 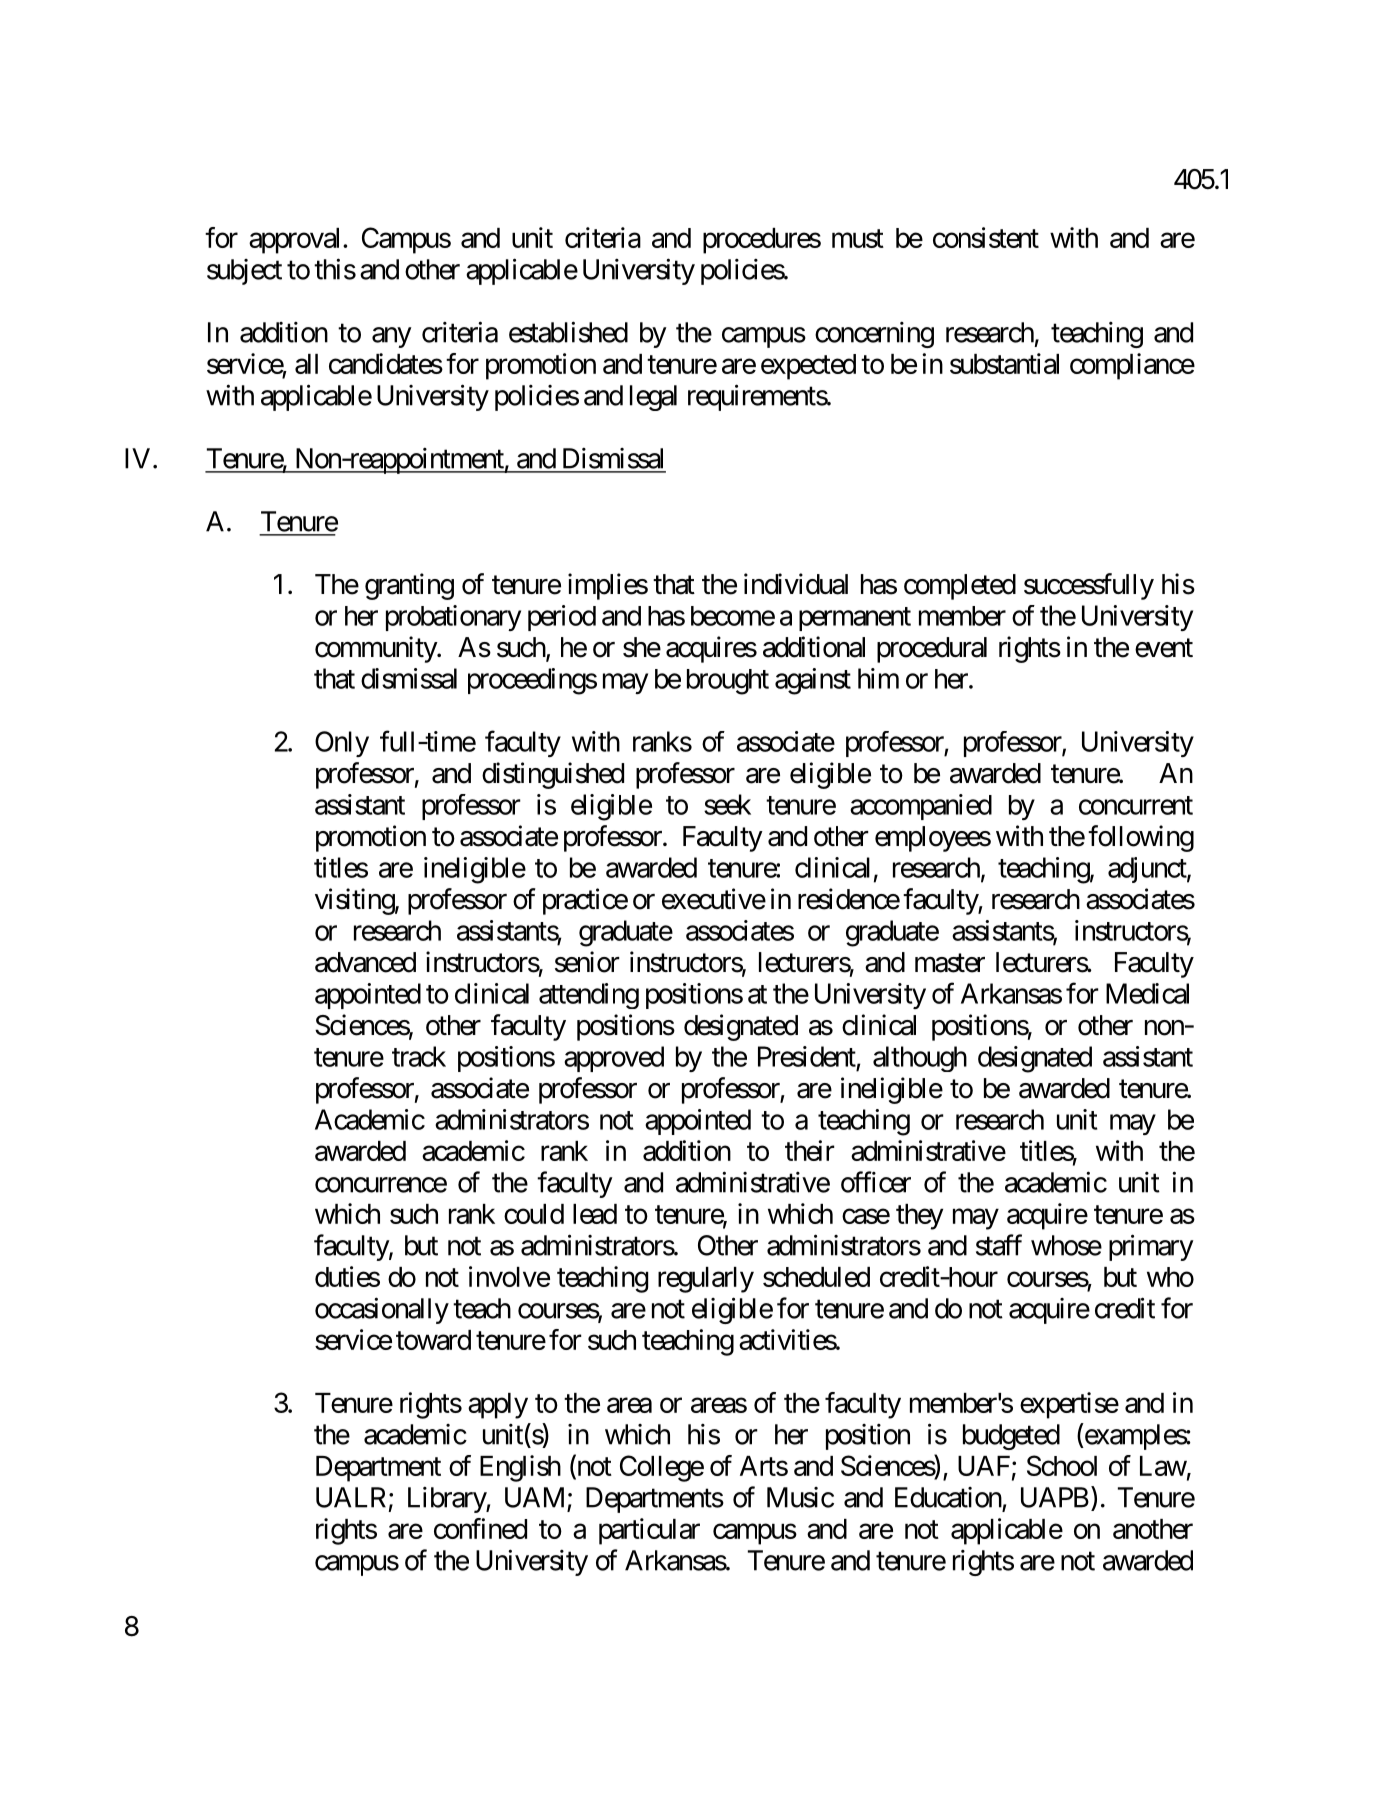 I want to click on established, so click(x=568, y=332).
